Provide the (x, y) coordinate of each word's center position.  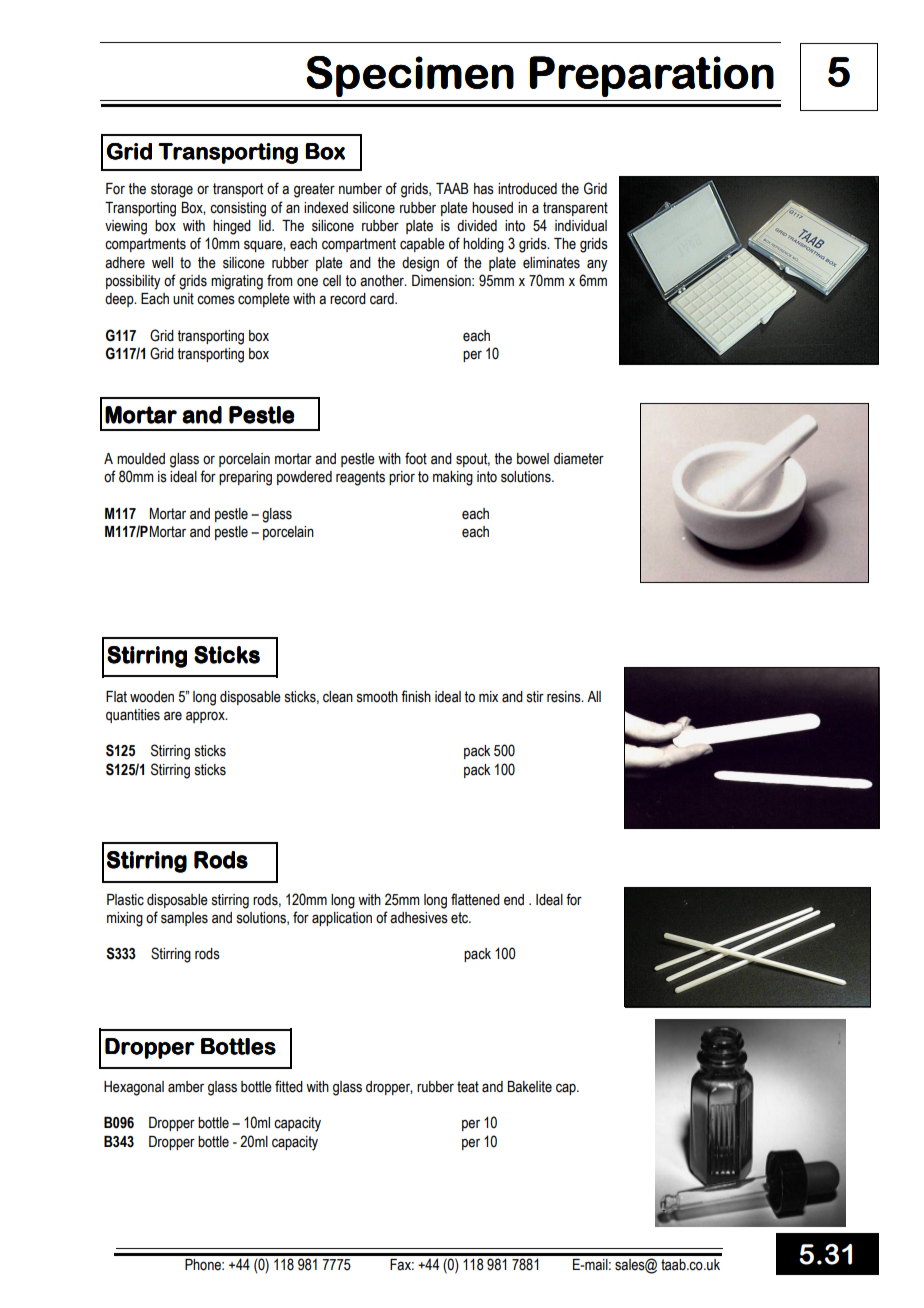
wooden (152, 697)
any (597, 265)
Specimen (410, 76)
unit (183, 299)
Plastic (125, 900)
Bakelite (530, 1087)
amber (186, 1087)
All (594, 696)
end (514, 900)
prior (402, 478)
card (383, 299)
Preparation (651, 76)
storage (172, 190)
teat (468, 1087)
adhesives (419, 918)
